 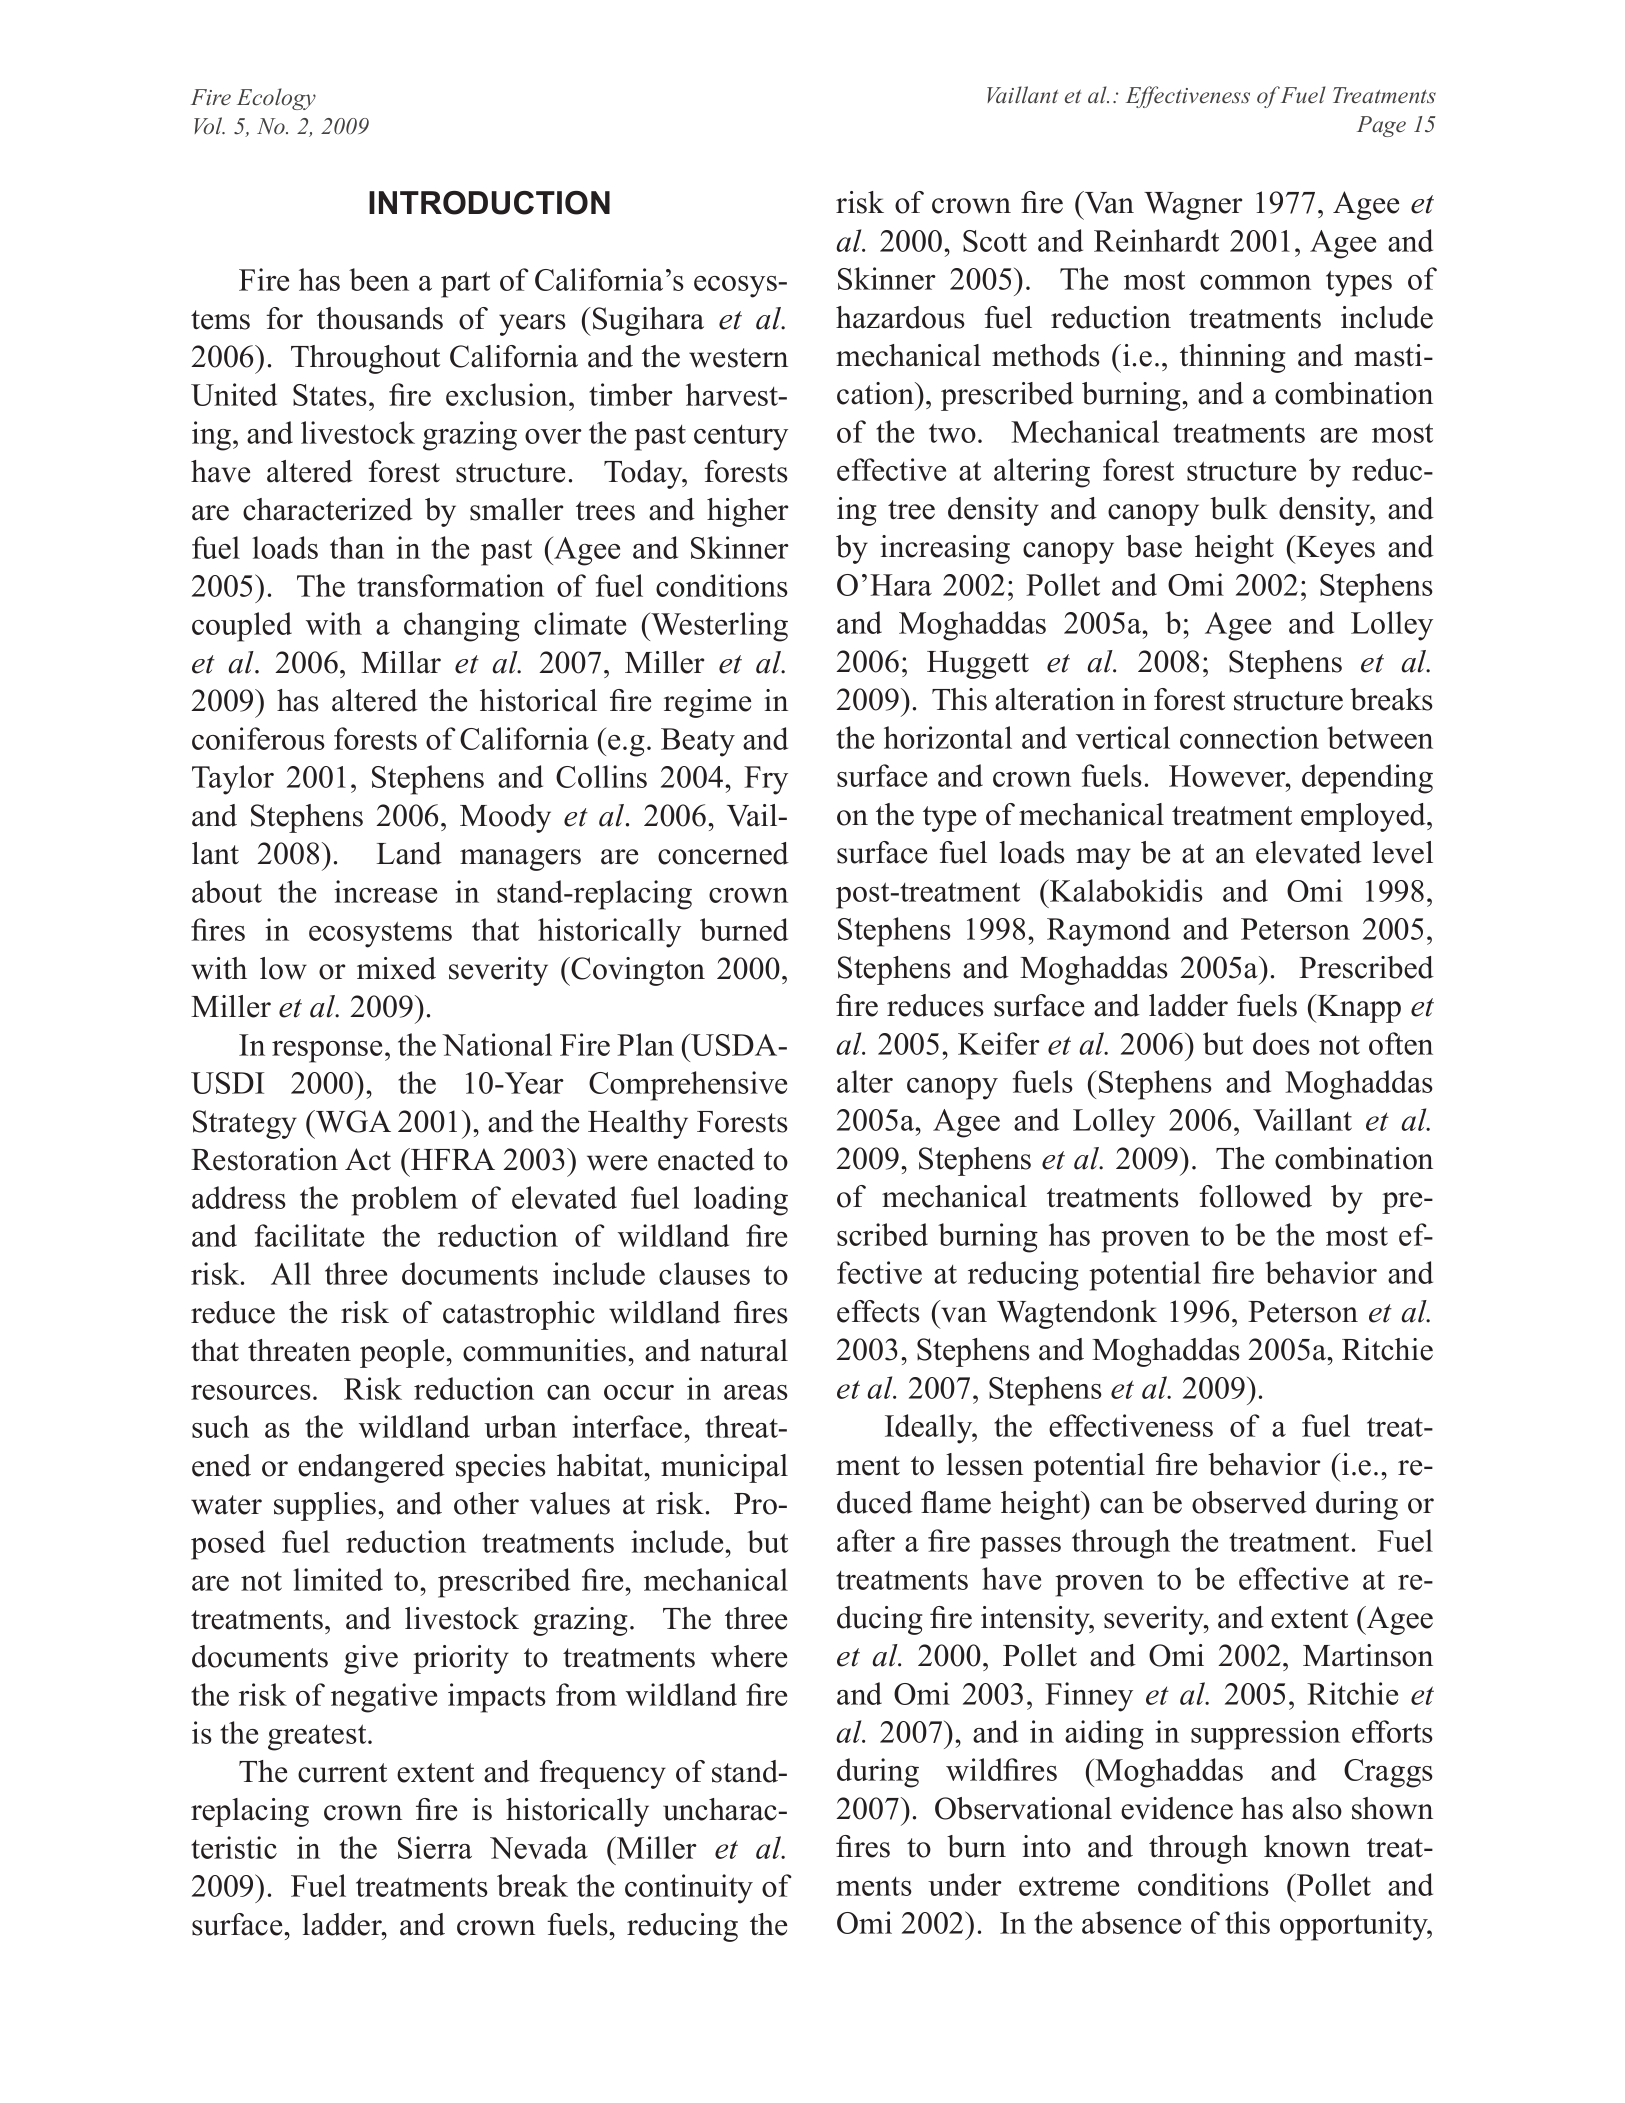 I want to click on Ecology, so click(x=276, y=99).
